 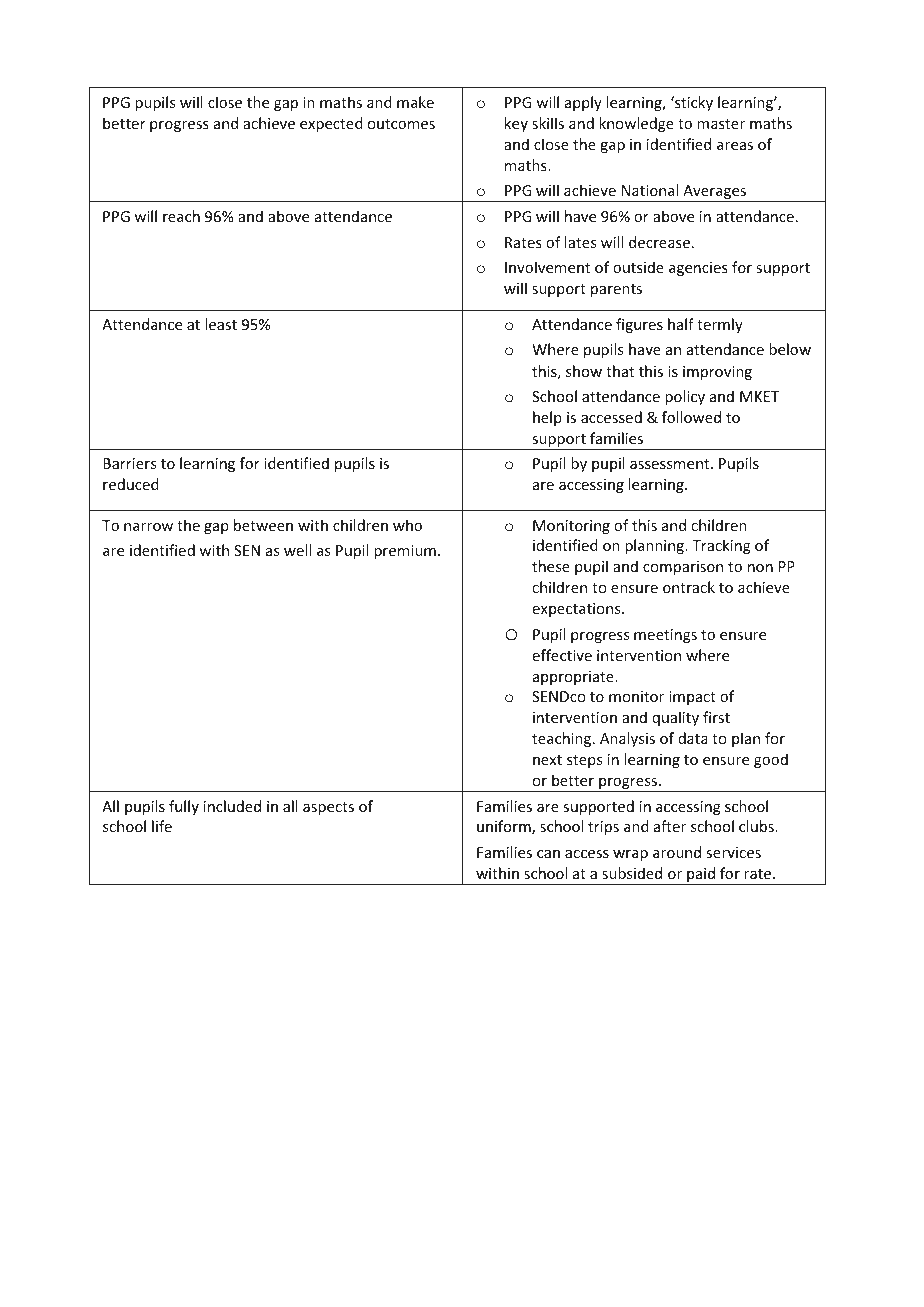 What do you see at coordinates (721, 124) in the document?
I see `master` at bounding box center [721, 124].
